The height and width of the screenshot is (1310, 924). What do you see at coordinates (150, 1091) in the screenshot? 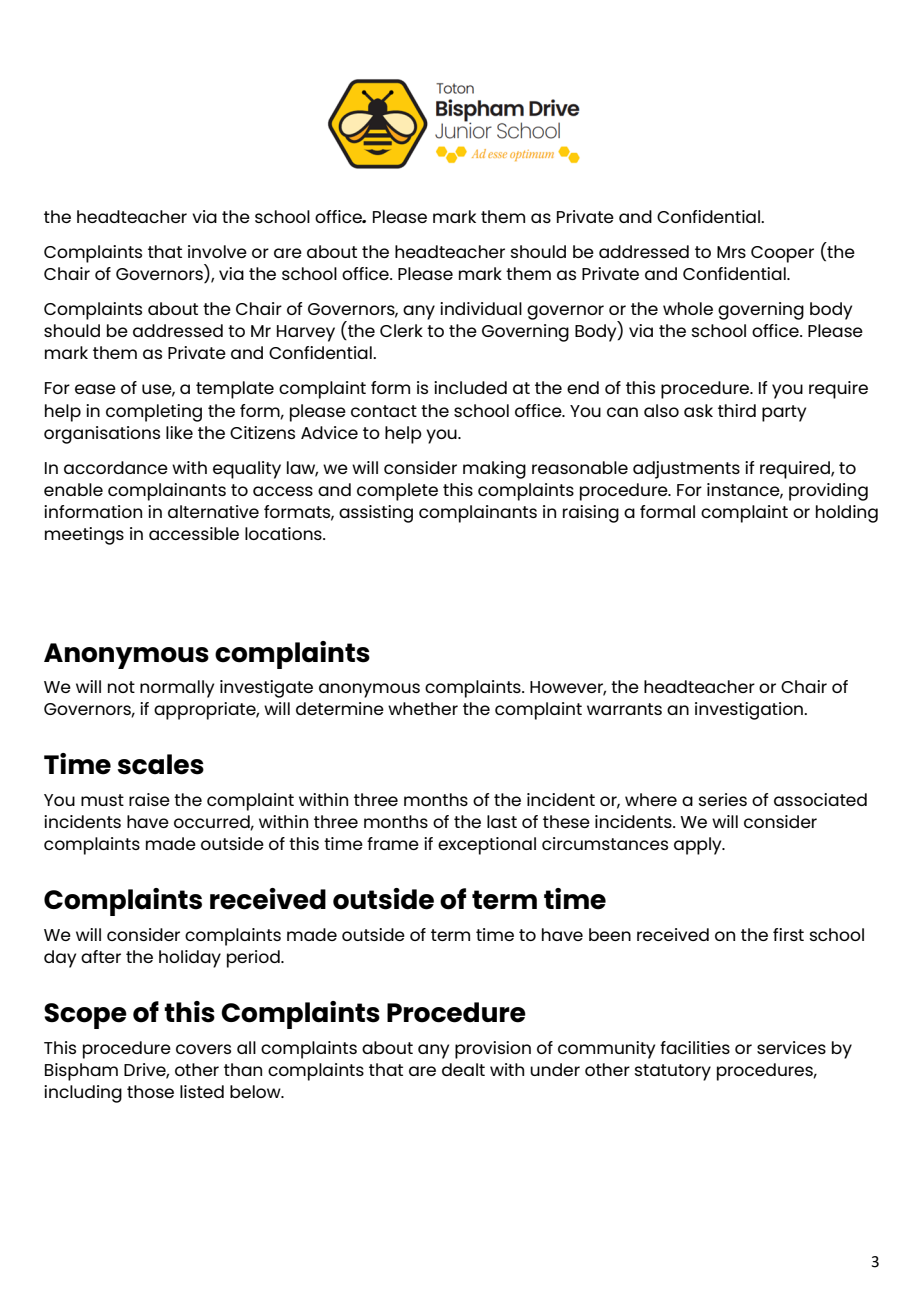
I see `those` at bounding box center [150, 1091].
